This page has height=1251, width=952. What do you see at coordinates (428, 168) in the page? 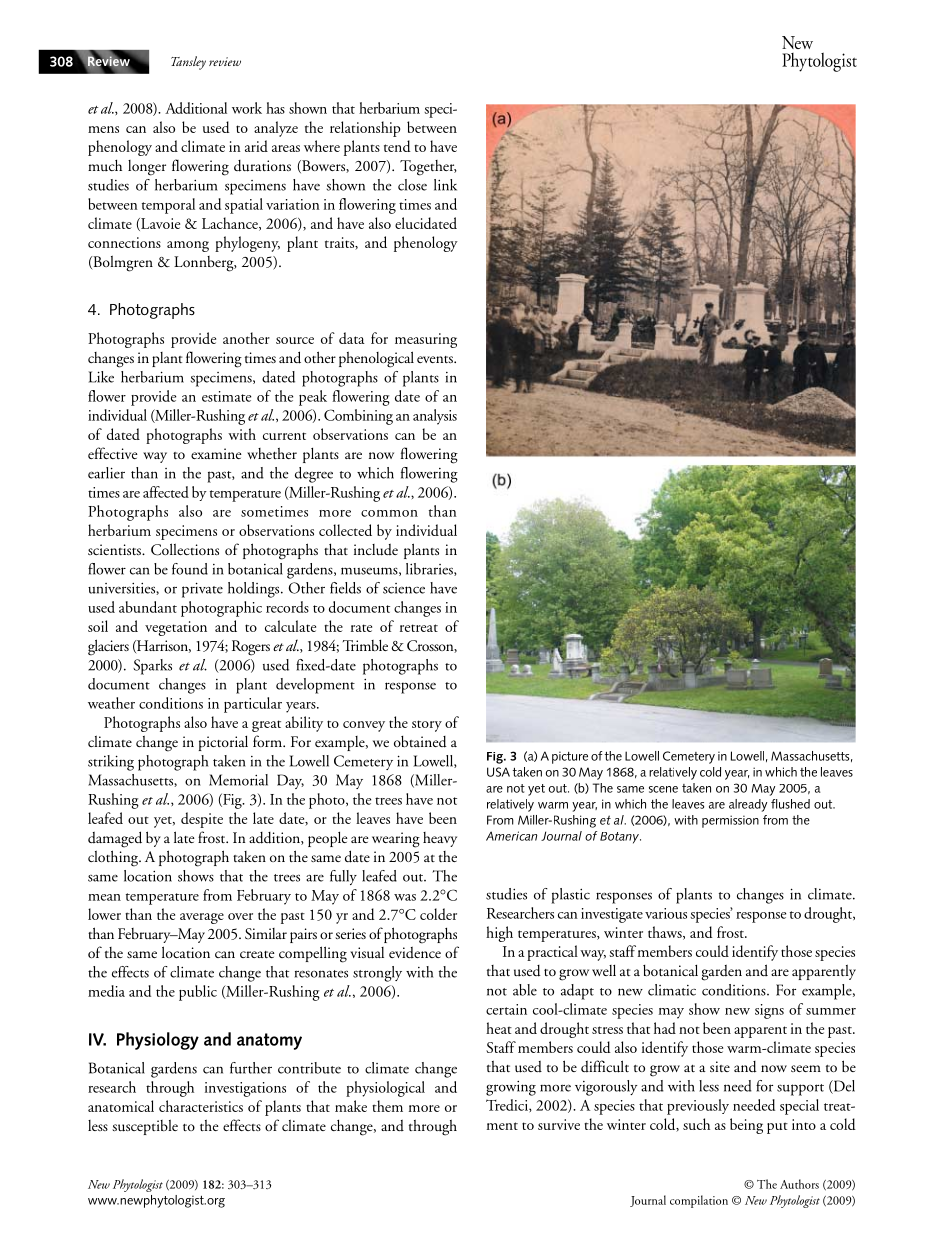
I see `Together` at bounding box center [428, 168].
